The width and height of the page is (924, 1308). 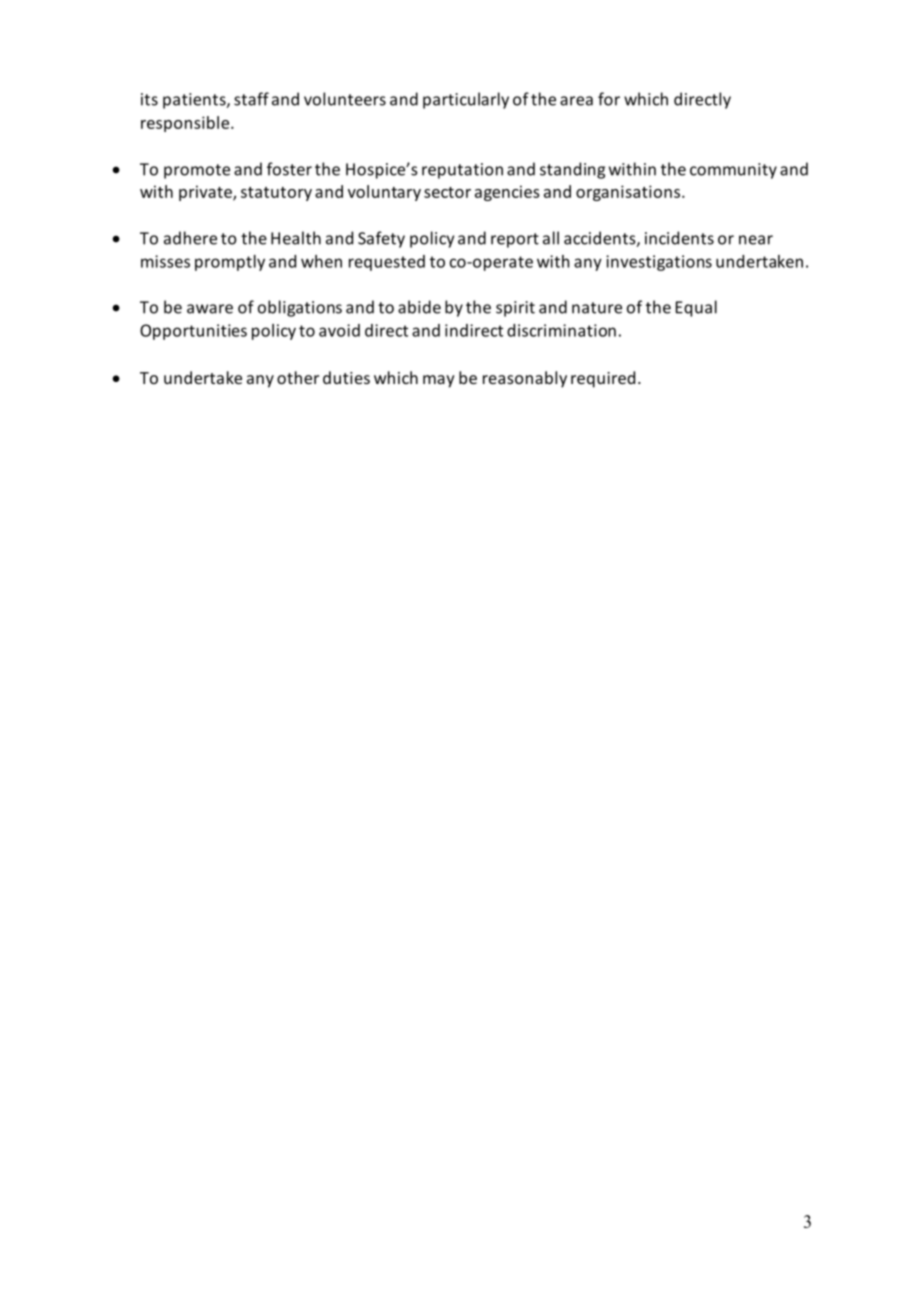 What do you see at coordinates (679, 238) in the page?
I see `incidents` at bounding box center [679, 238].
